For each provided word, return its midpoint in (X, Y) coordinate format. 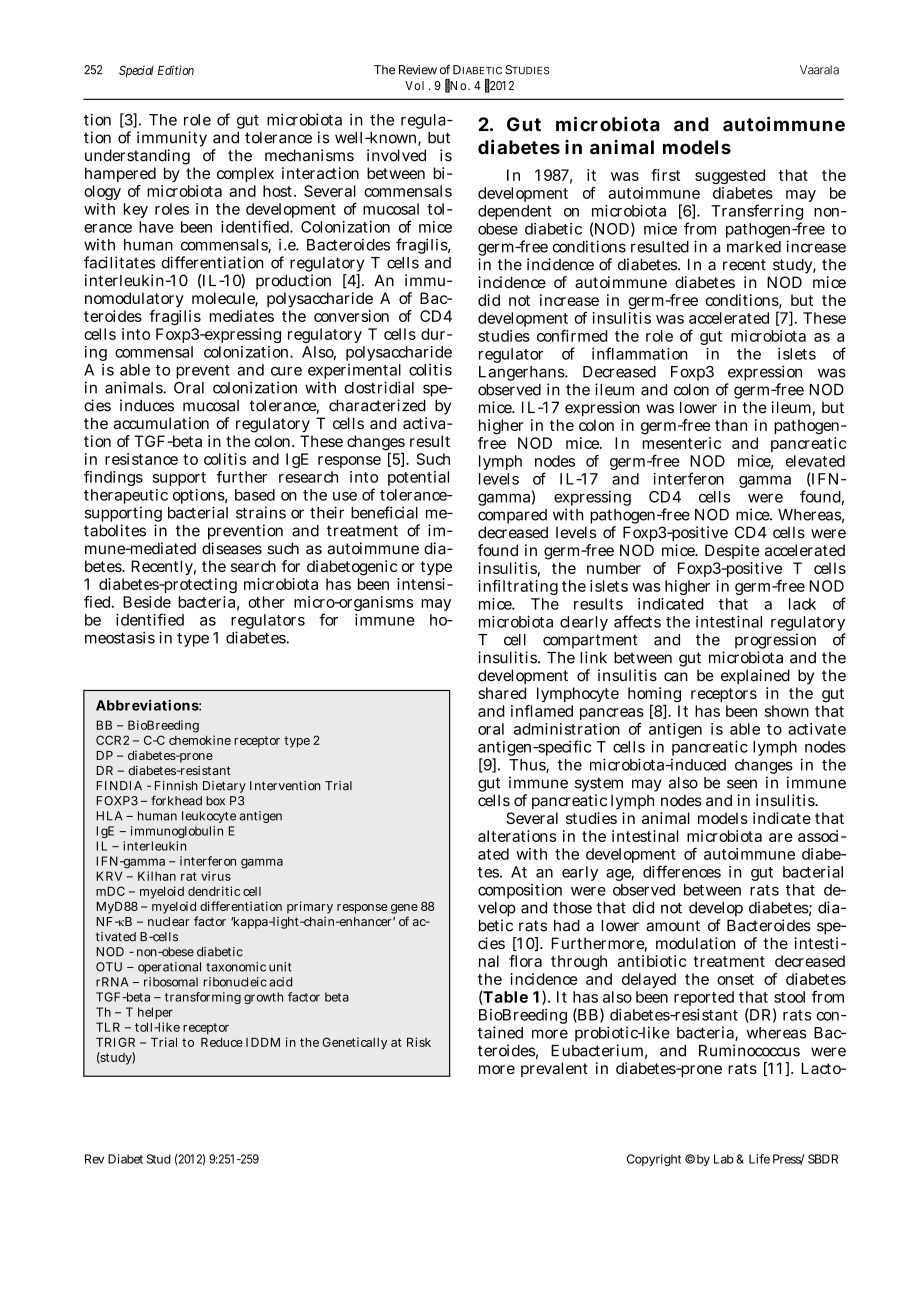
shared (502, 693)
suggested (730, 176)
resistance (141, 459)
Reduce (222, 1042)
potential (418, 478)
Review (418, 70)
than (731, 425)
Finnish (176, 786)
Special (136, 71)
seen (742, 784)
